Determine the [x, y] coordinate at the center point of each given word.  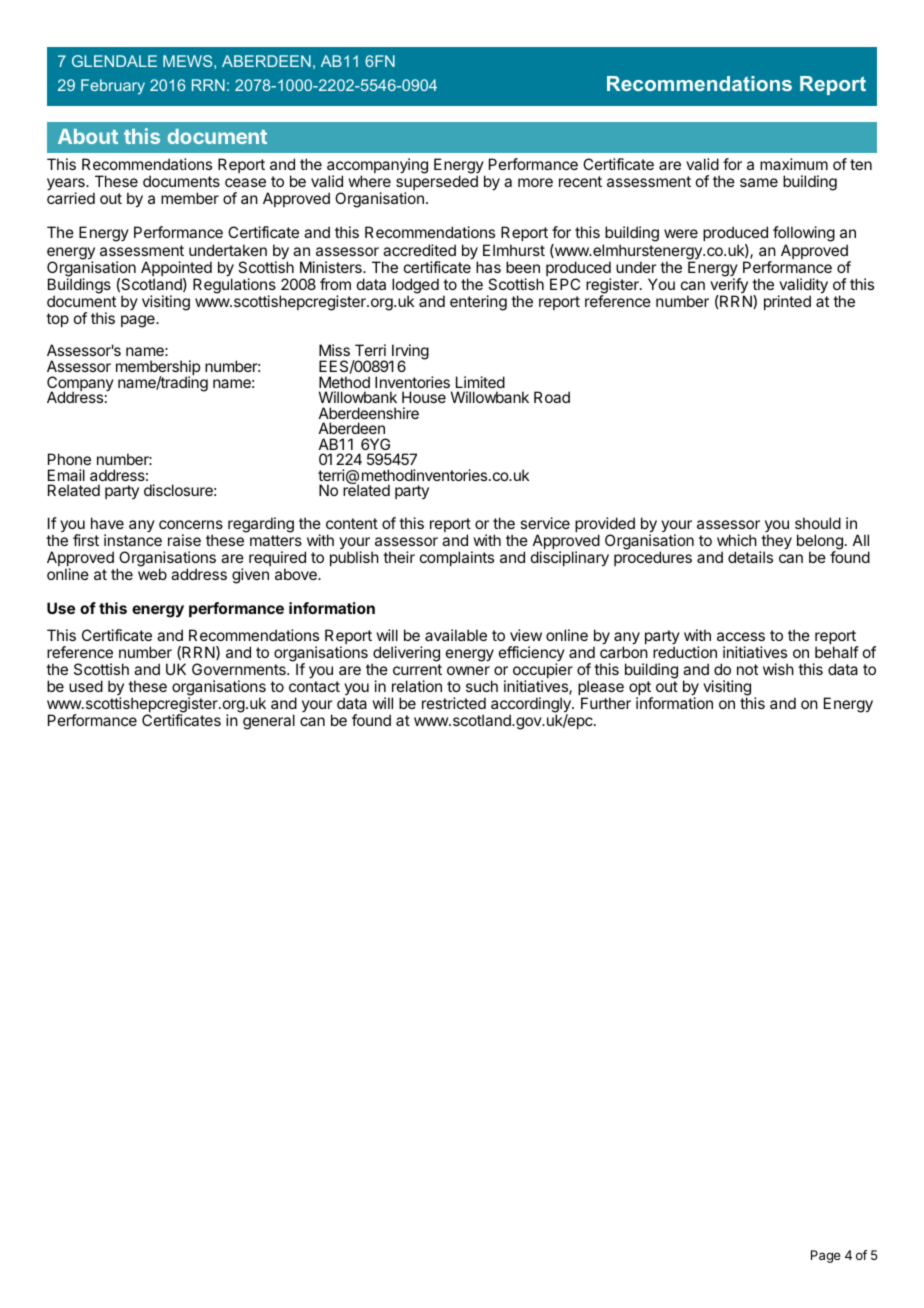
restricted [454, 703]
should [818, 523]
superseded [437, 184]
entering [478, 303]
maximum [794, 164]
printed [787, 302]
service [545, 523]
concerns [191, 524]
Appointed [176, 270]
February [113, 87]
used [86, 686]
